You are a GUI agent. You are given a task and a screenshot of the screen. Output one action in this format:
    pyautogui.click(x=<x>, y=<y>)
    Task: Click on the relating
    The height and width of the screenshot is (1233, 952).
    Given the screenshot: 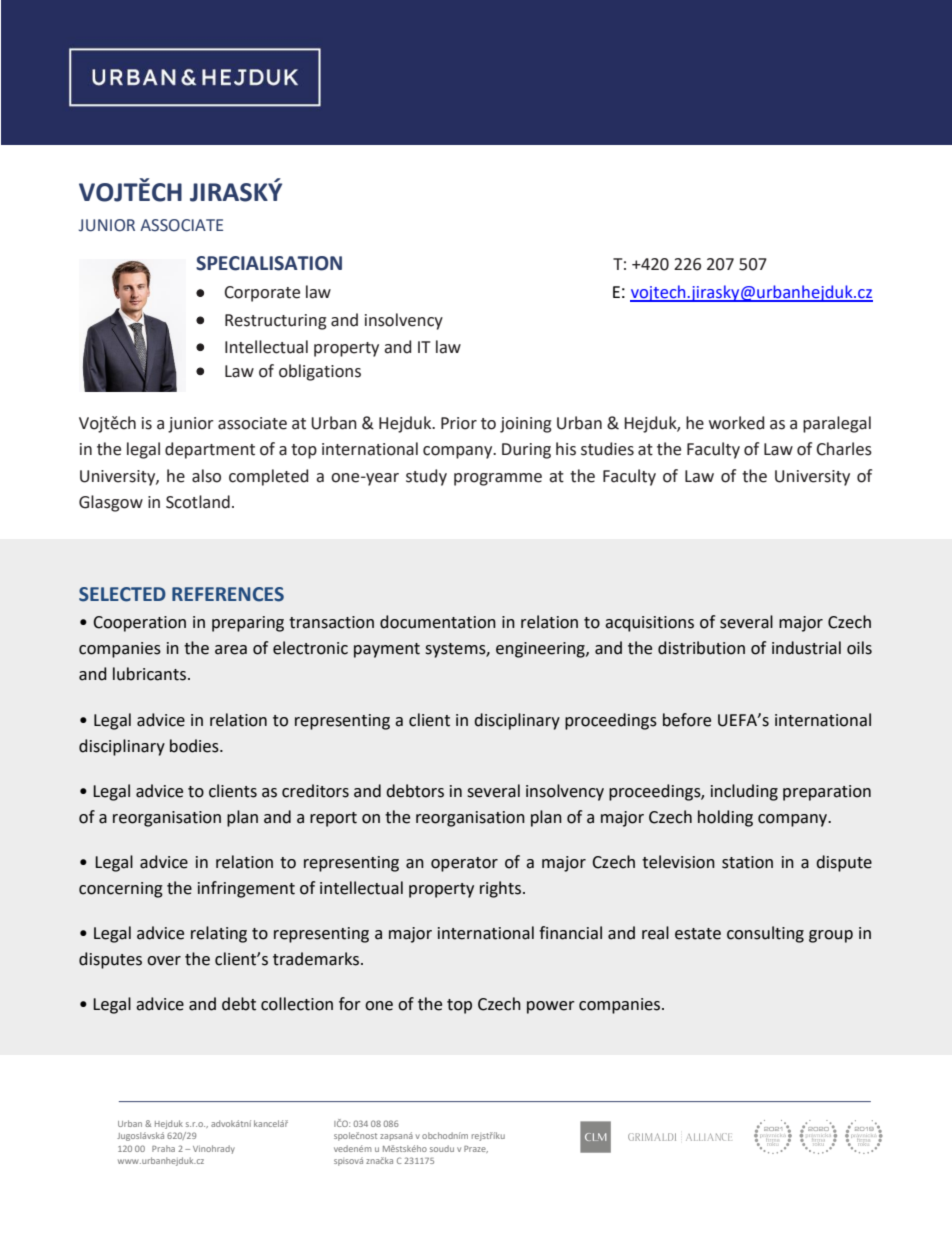 What is the action you would take?
    pyautogui.click(x=219, y=934)
